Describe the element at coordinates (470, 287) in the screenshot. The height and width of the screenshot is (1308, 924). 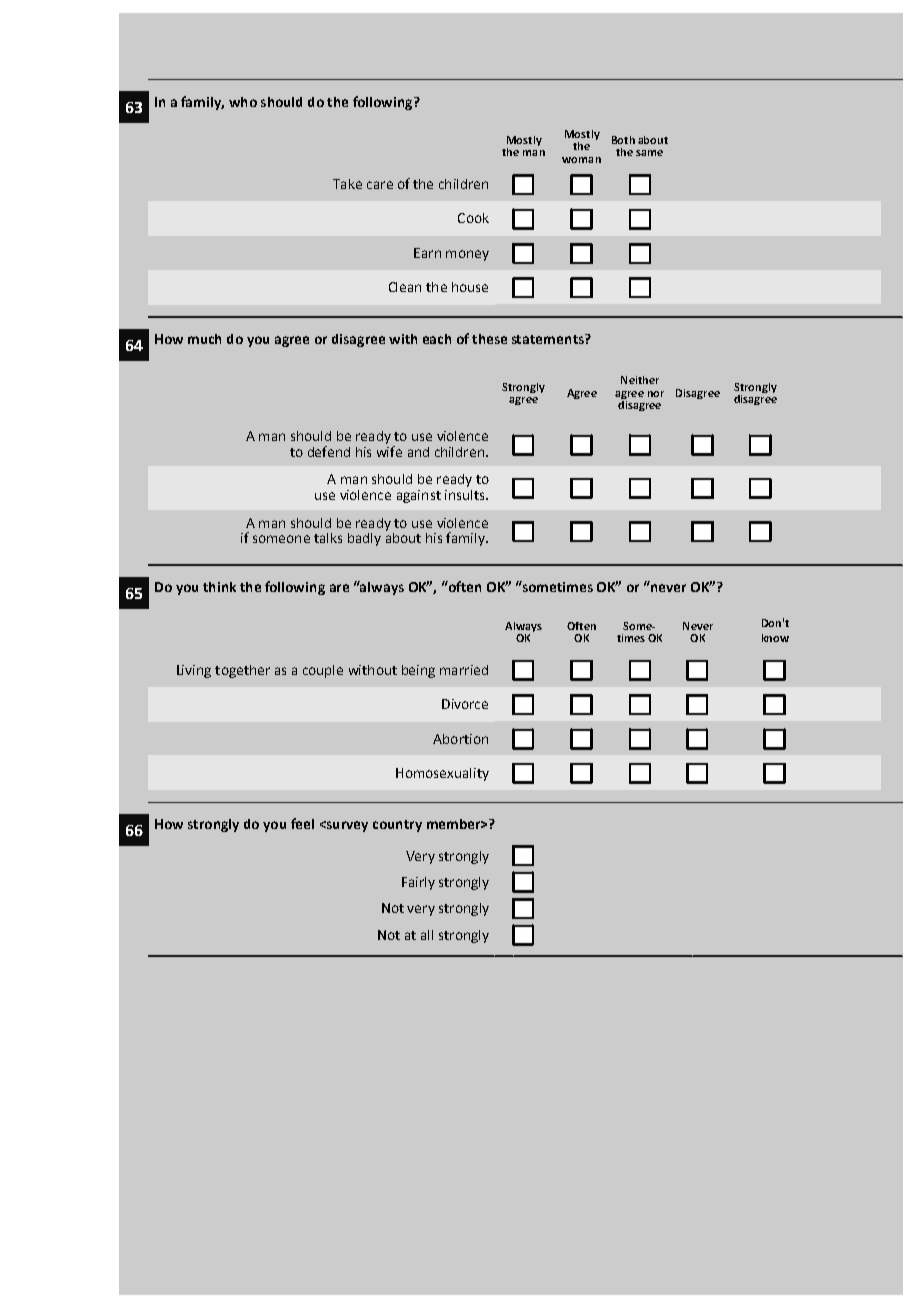
I see `house` at that location.
